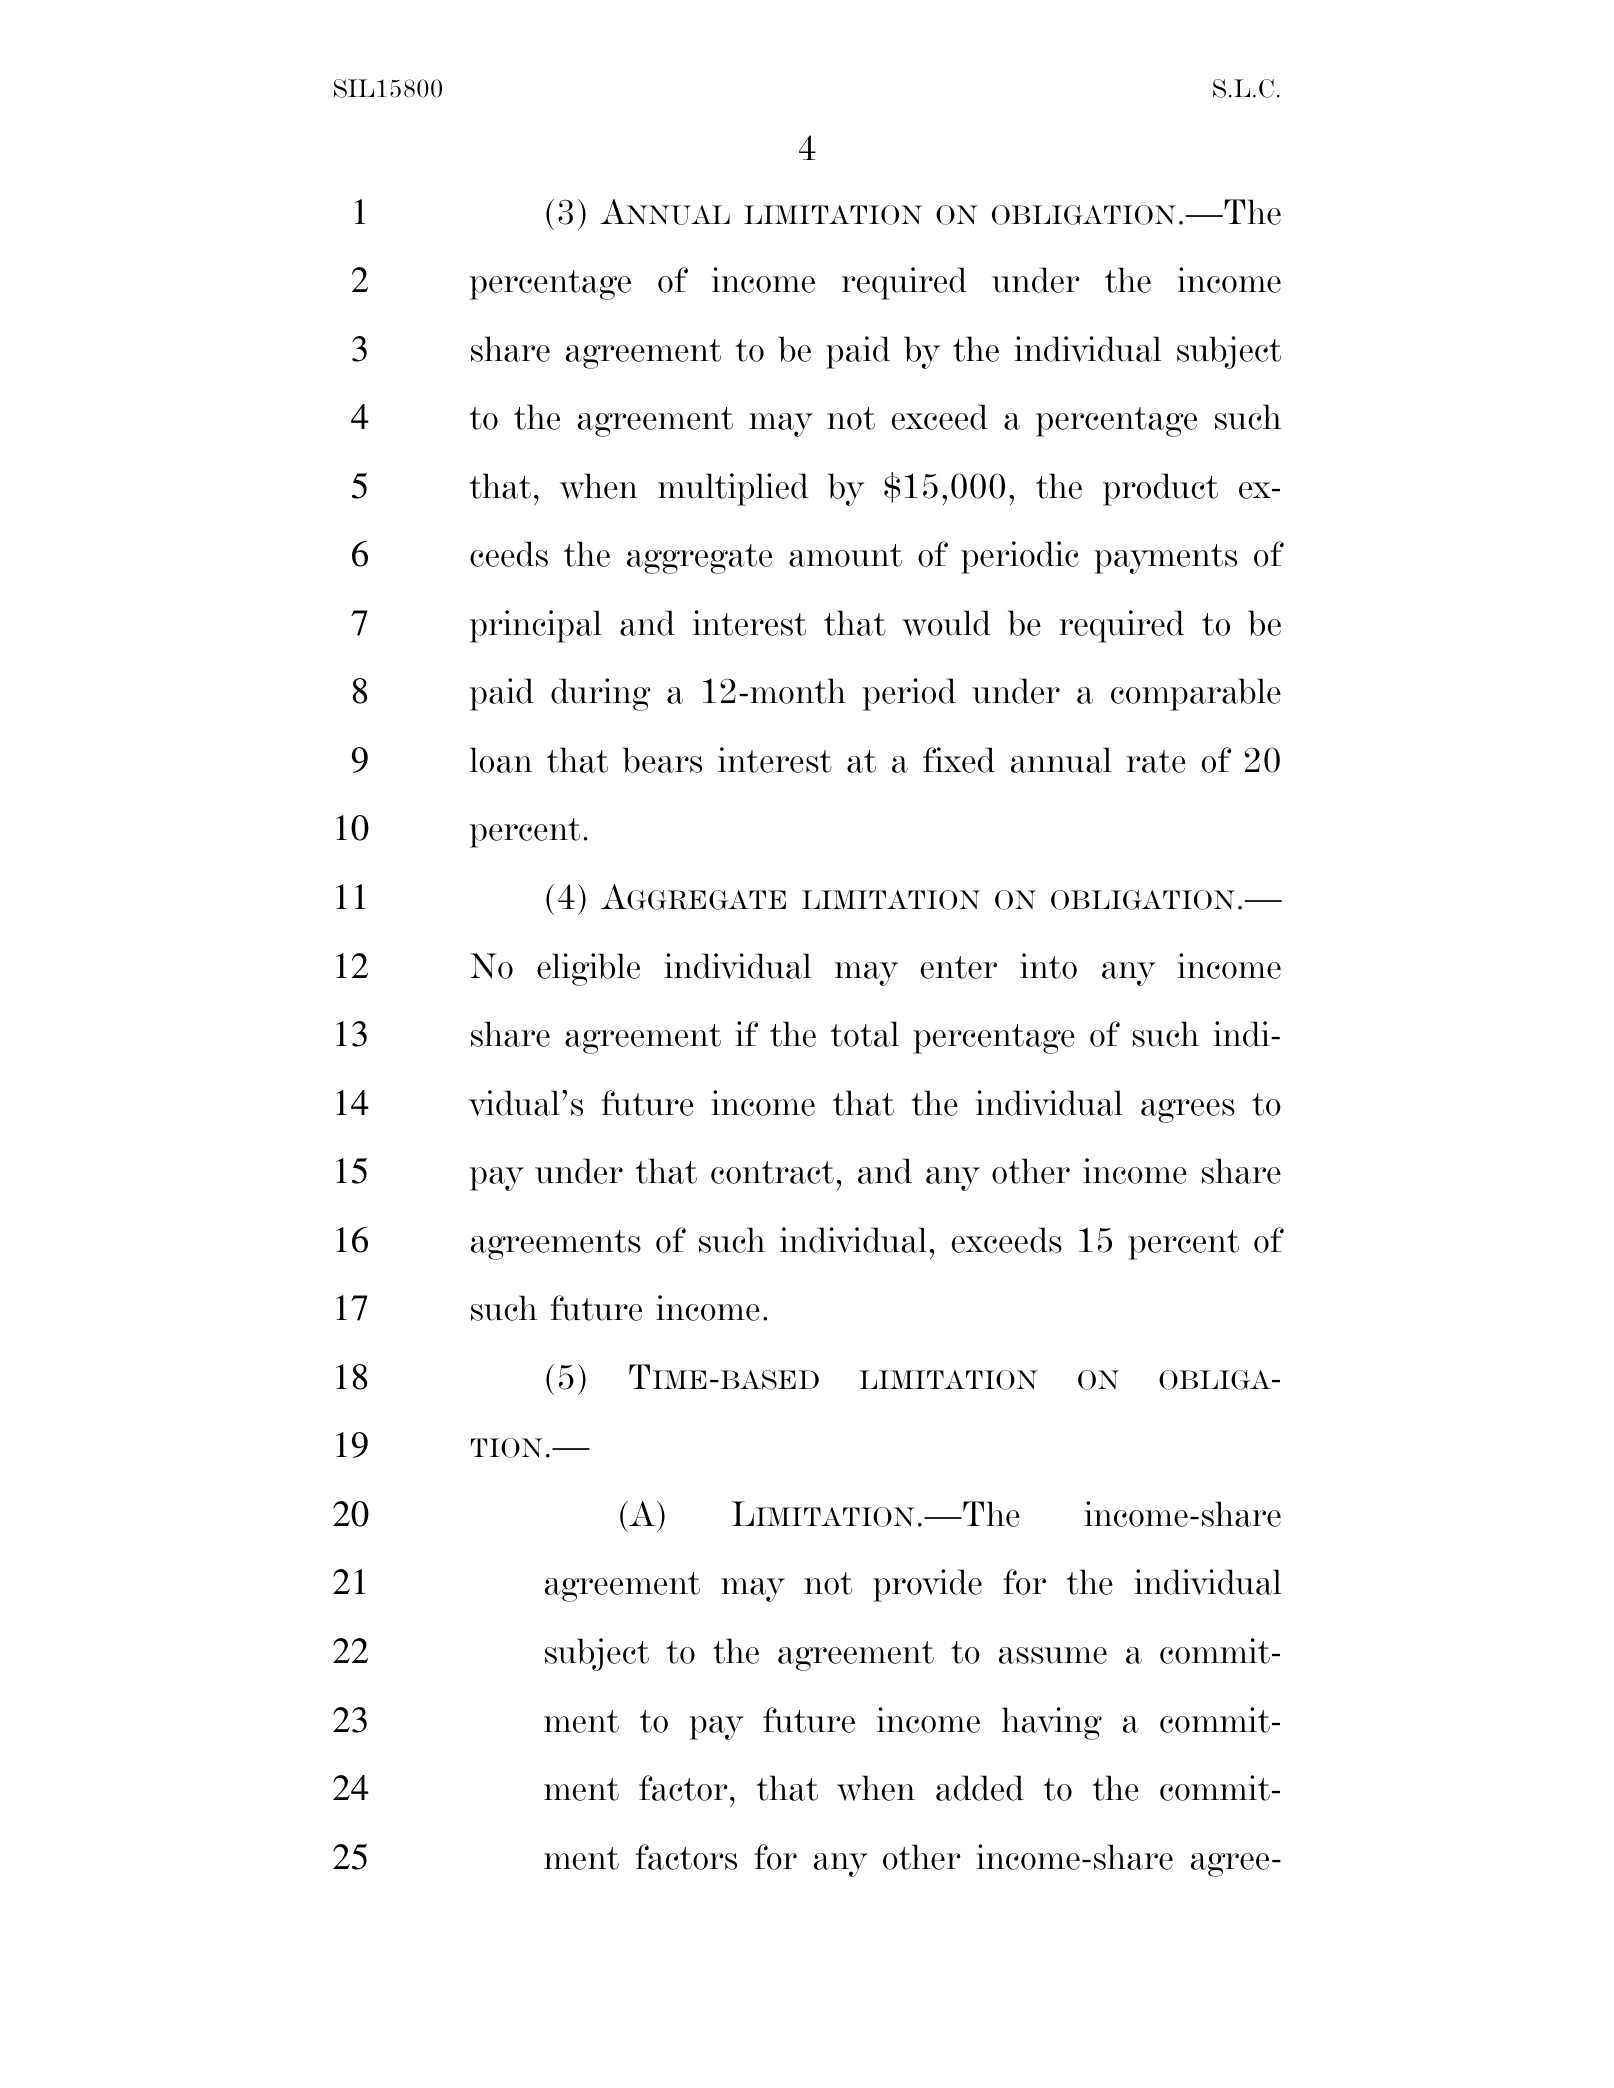  What do you see at coordinates (535, 626) in the image?
I see `principal` at bounding box center [535, 626].
